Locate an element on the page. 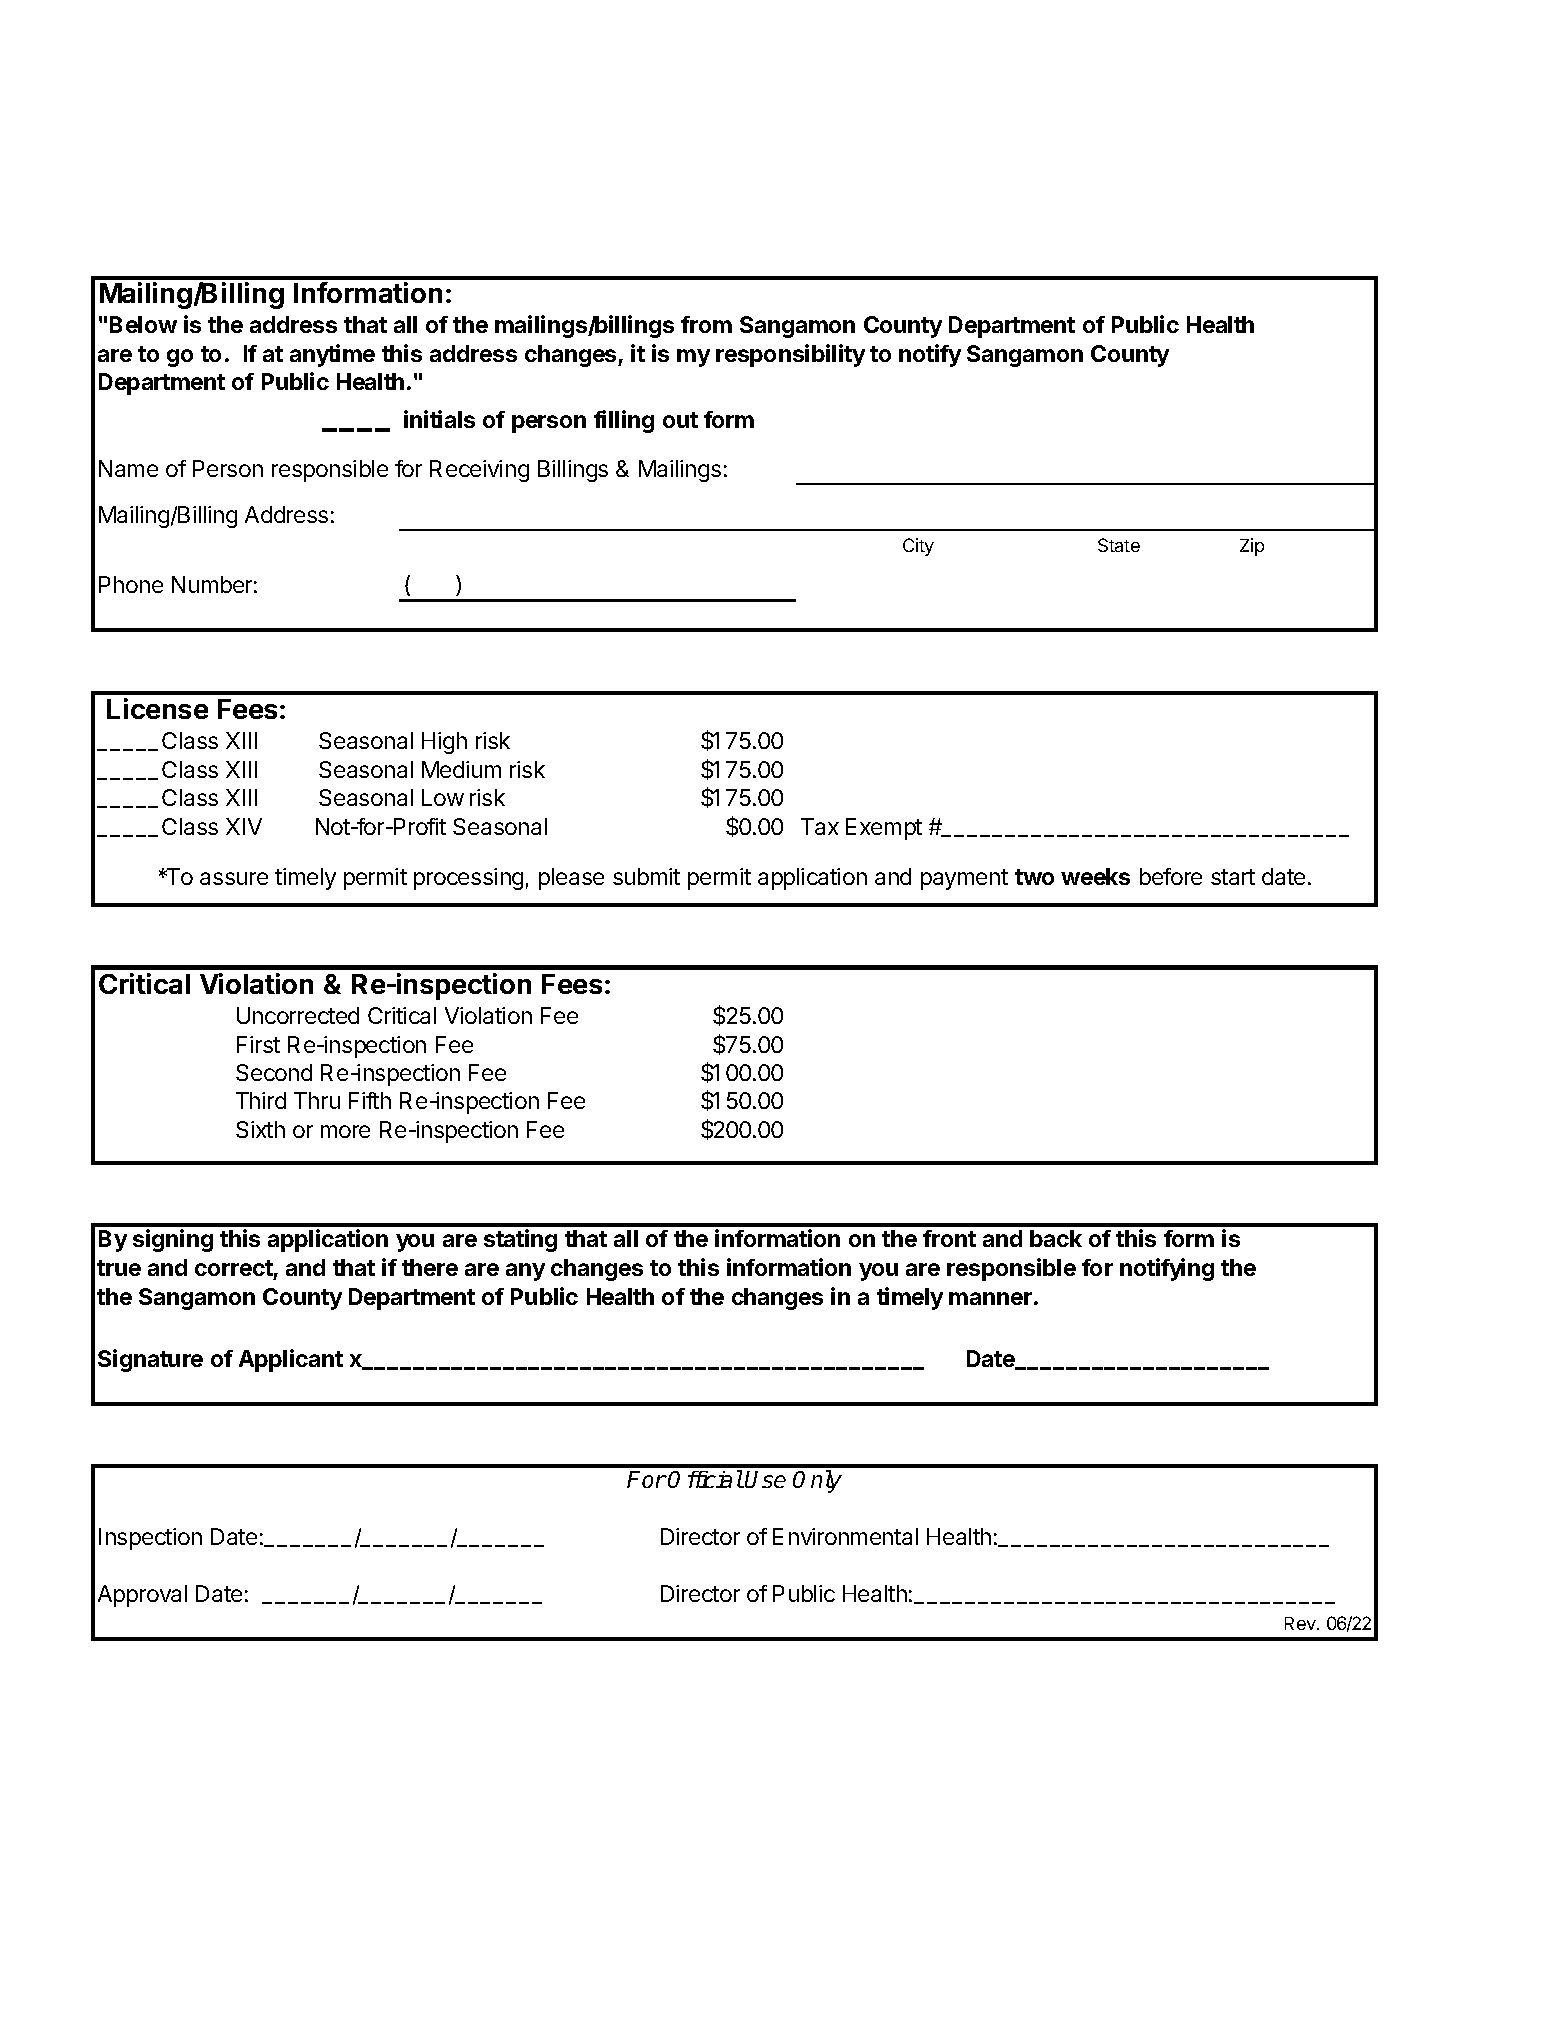 The height and width of the document is (2020, 1561). manner is located at coordinates (990, 1298).
